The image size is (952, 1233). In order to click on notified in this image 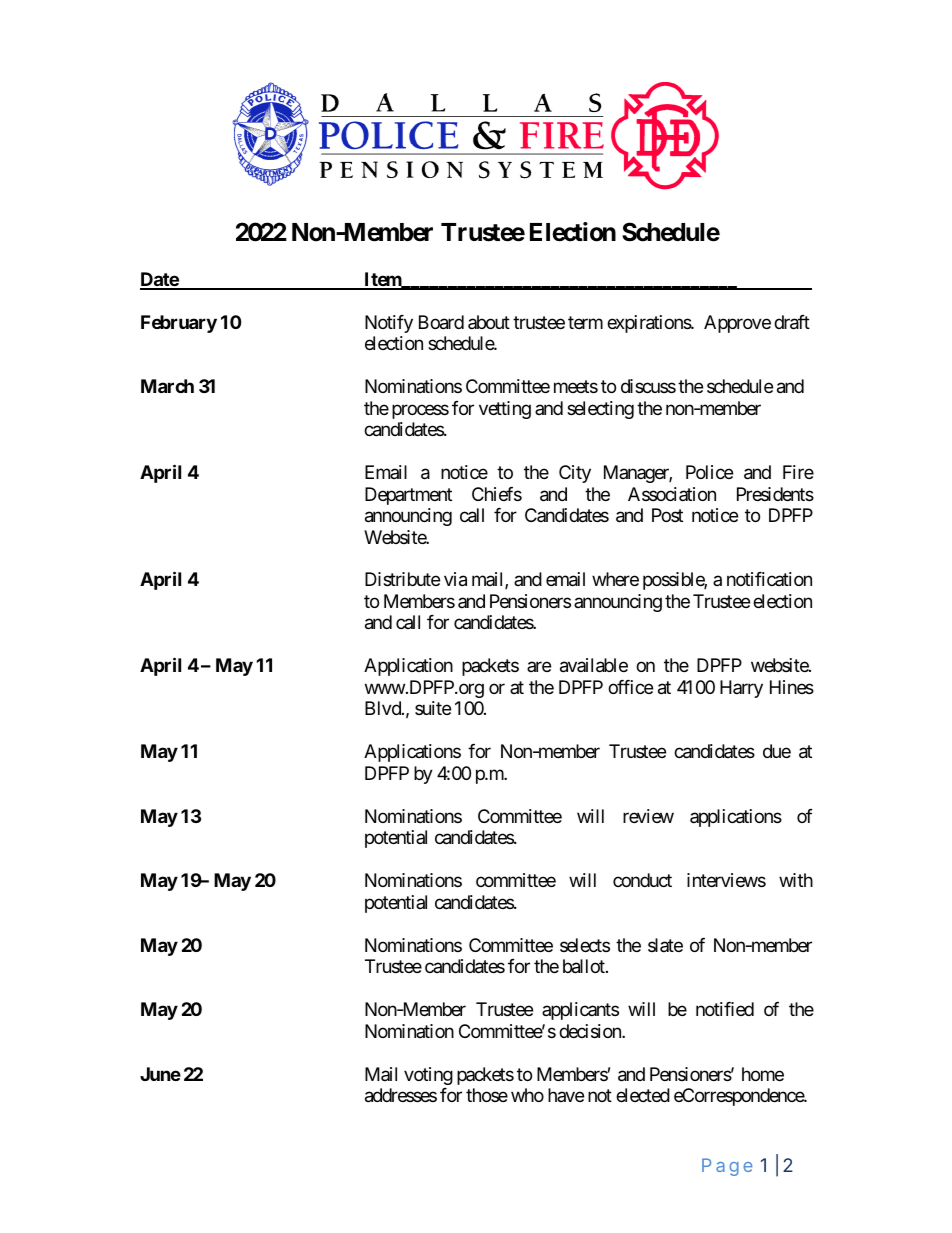, I will do `click(725, 1009)`.
